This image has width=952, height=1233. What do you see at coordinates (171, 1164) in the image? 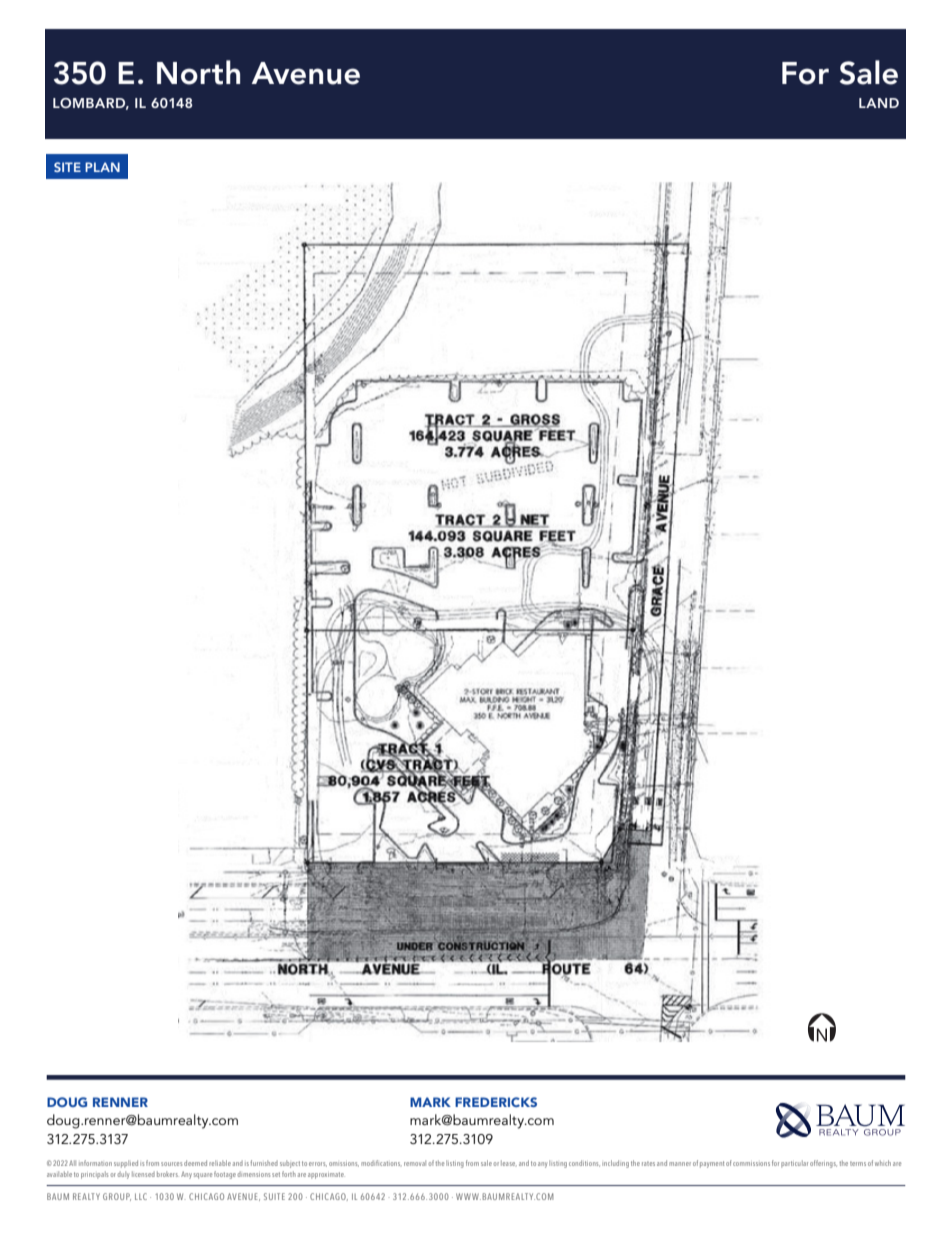
I see `sources` at bounding box center [171, 1164].
